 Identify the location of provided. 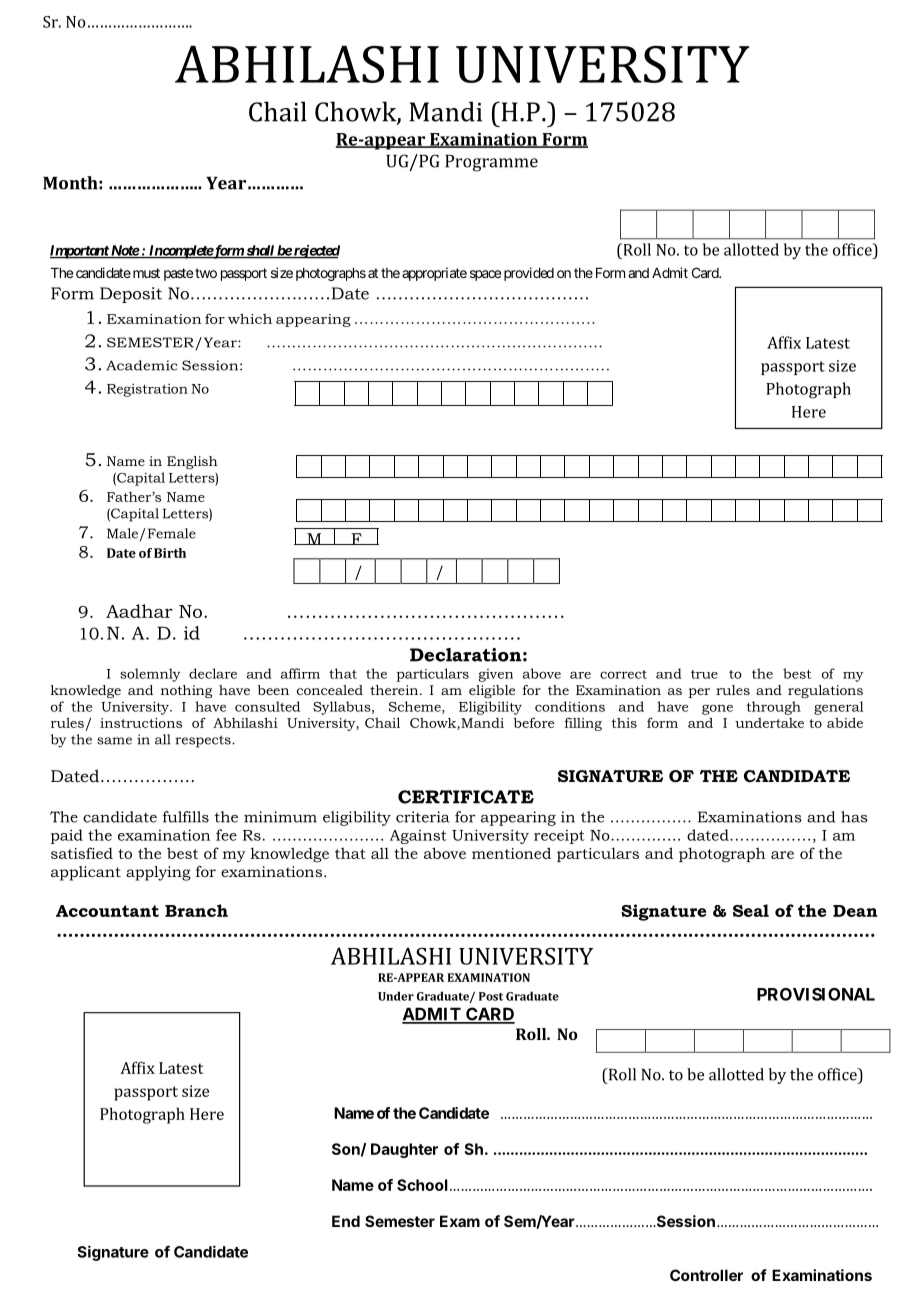
(529, 274).
